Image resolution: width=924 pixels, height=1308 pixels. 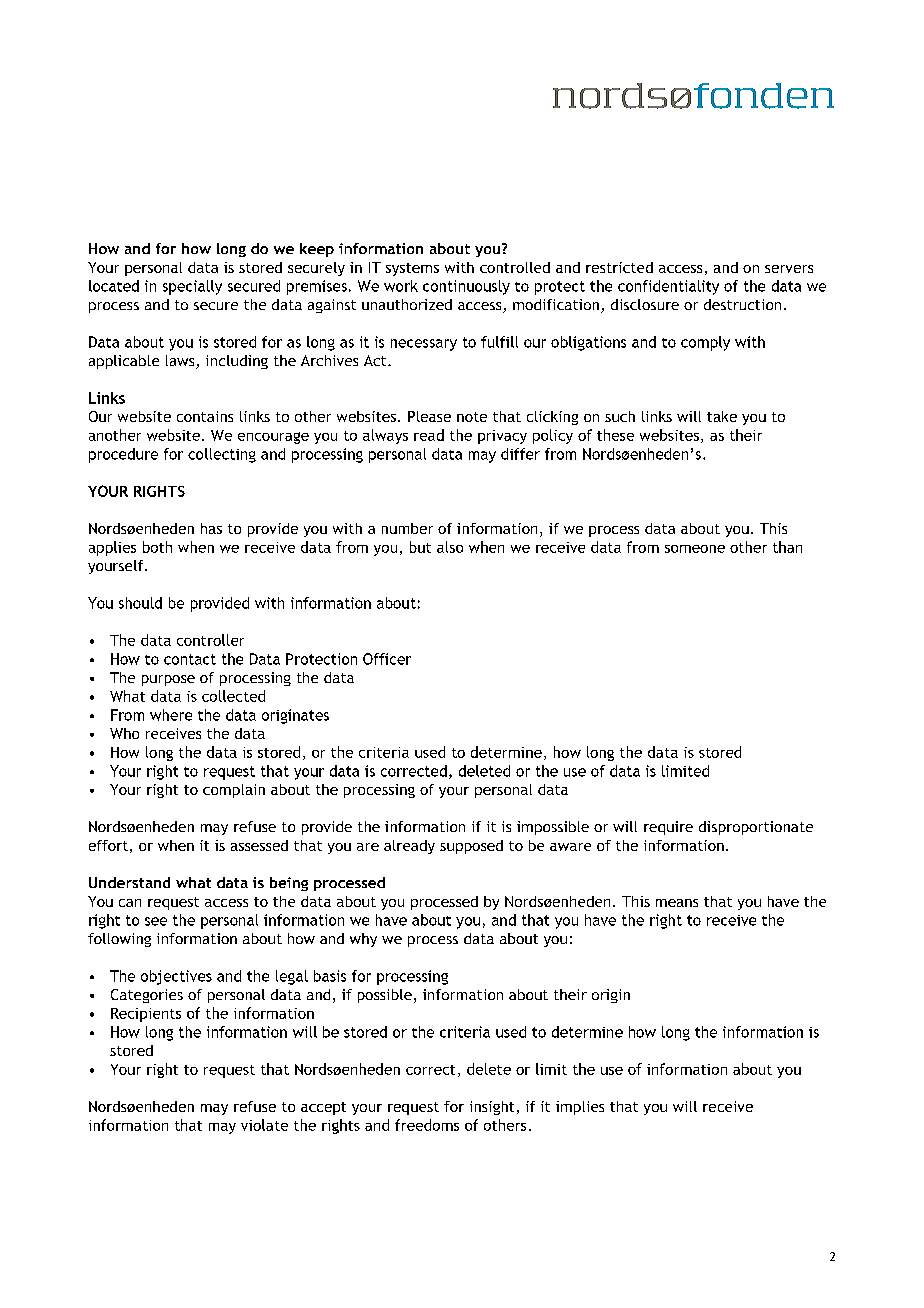 I want to click on continuously, so click(x=466, y=287).
